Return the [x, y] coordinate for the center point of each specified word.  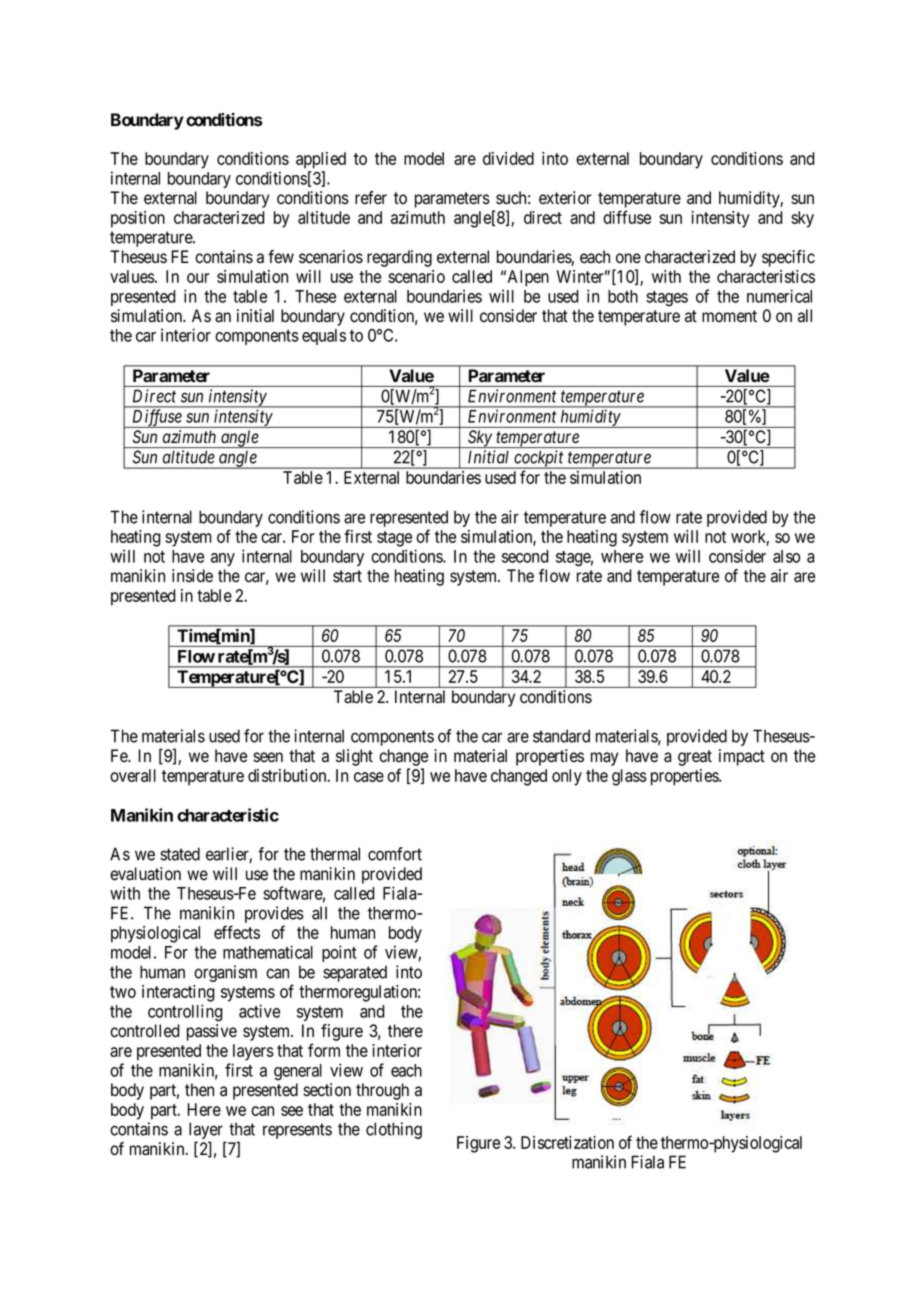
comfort [395, 854]
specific [788, 258]
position [138, 219]
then [199, 1090]
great [695, 758]
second [525, 556]
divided [508, 158]
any [223, 559]
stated [180, 854]
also [786, 556]
